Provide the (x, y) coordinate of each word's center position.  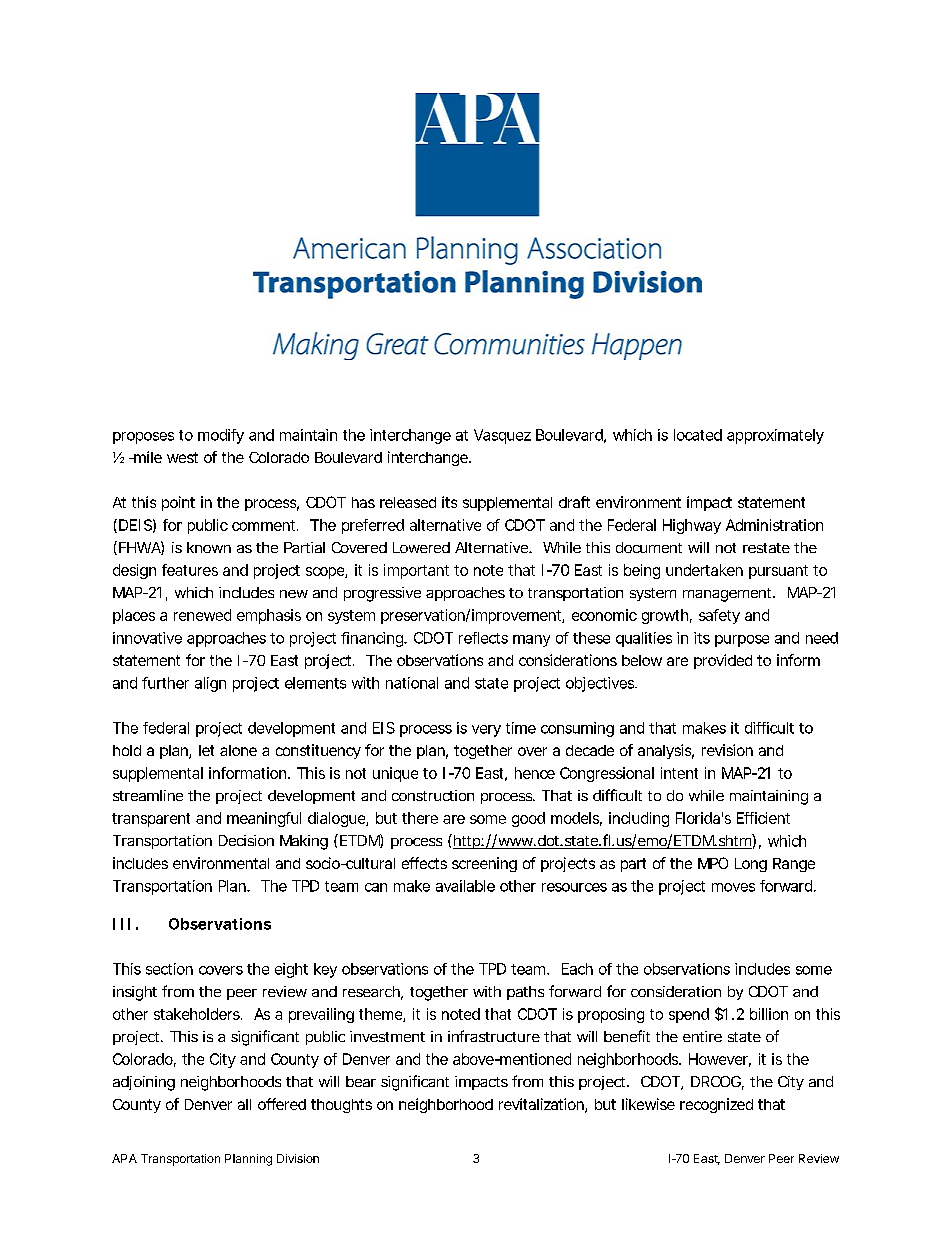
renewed (202, 615)
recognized (716, 1105)
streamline (148, 795)
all (244, 1104)
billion (769, 1014)
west (182, 457)
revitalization (541, 1104)
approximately (775, 436)
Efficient (763, 818)
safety (719, 616)
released (408, 502)
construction (433, 795)
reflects (483, 638)
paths (525, 993)
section (169, 969)
